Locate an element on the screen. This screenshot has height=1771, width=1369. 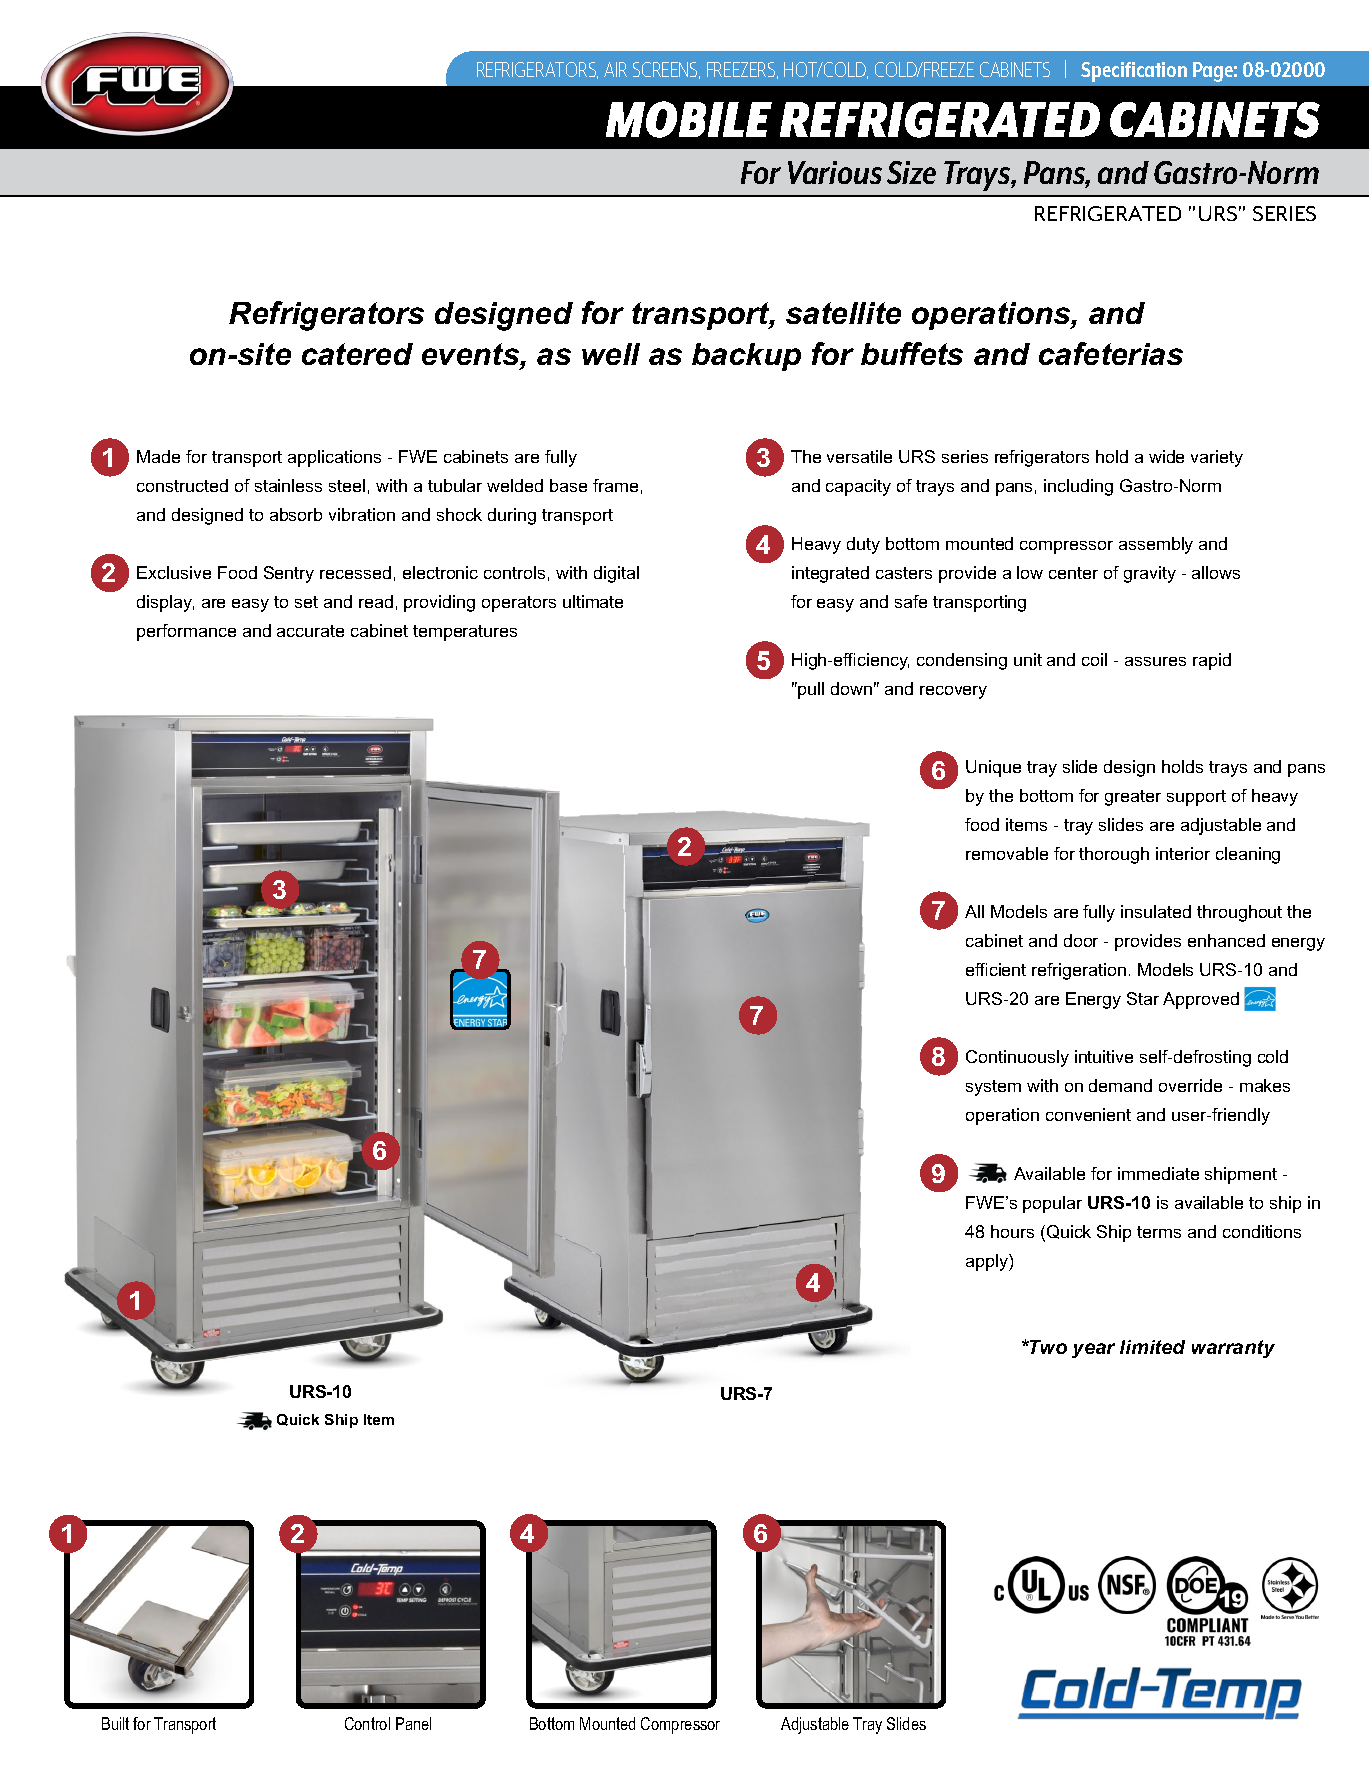
Specification is located at coordinates (1134, 72).
